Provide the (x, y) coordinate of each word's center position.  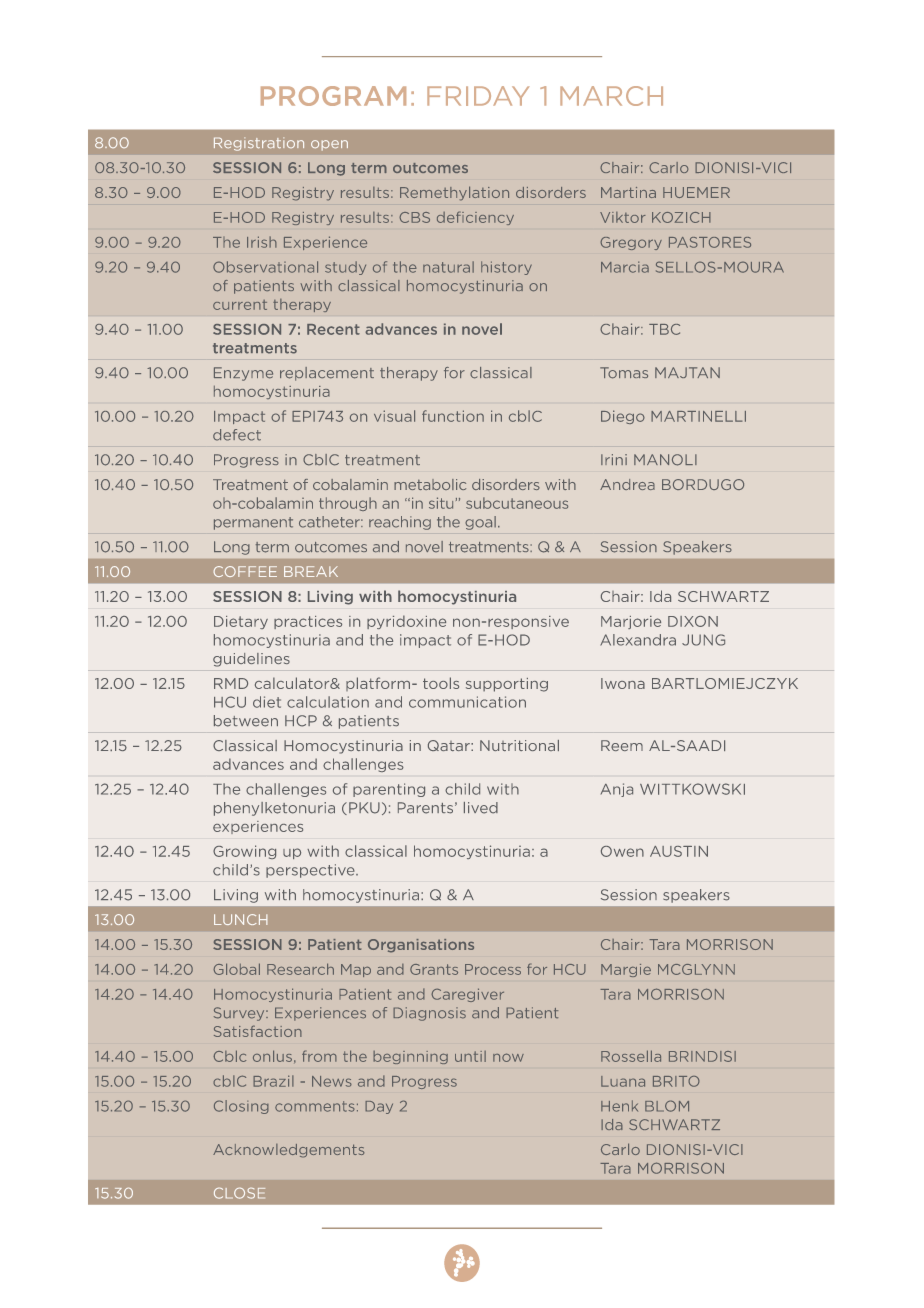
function (453, 416)
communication (467, 702)
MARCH (611, 96)
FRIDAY (478, 96)
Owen (622, 851)
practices (308, 622)
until (470, 1056)
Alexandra (638, 640)
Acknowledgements (289, 1151)
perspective (311, 871)
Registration (259, 144)
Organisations (421, 946)
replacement (327, 374)
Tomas (624, 373)
